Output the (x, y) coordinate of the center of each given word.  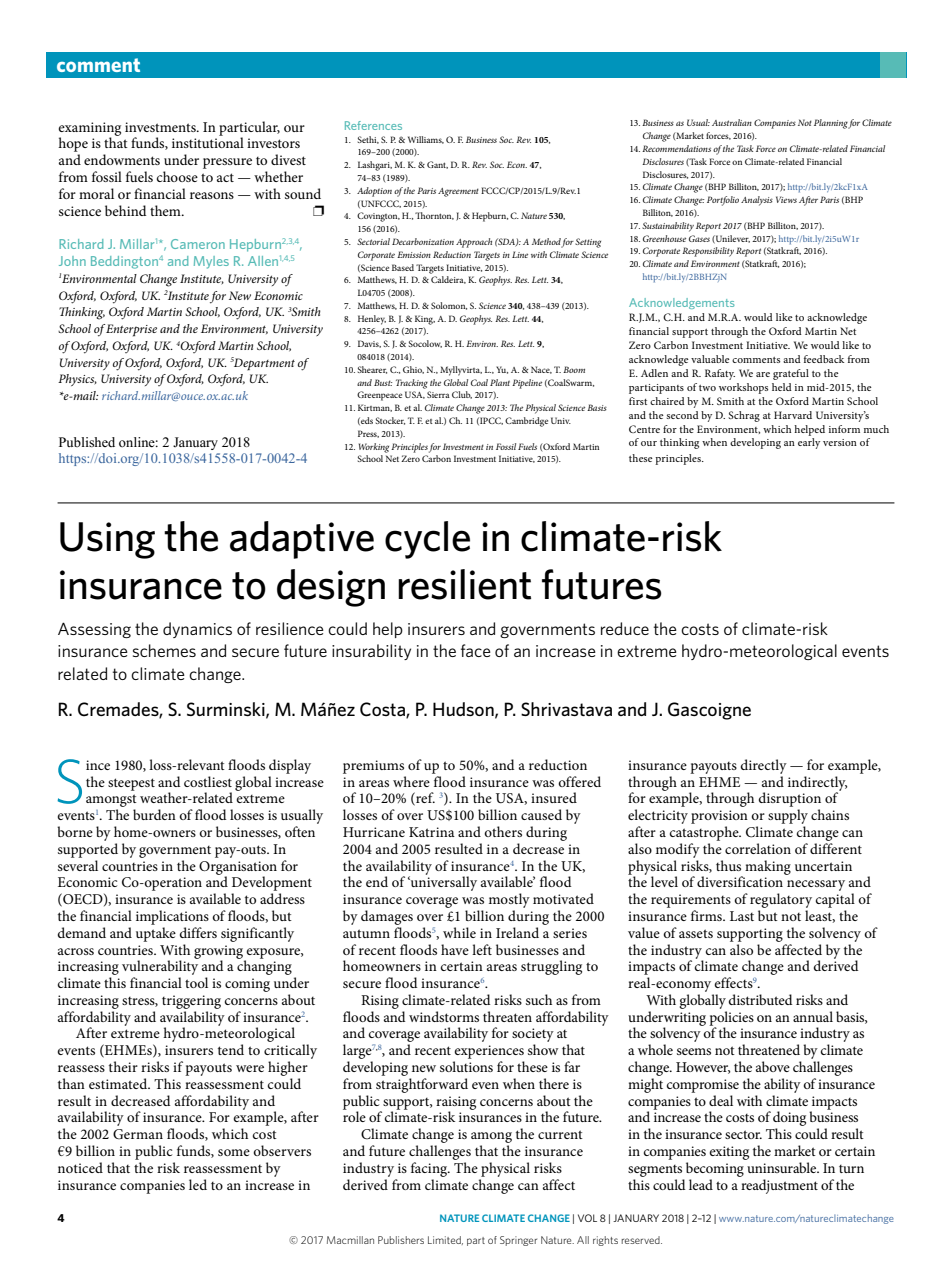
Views (786, 199)
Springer (518, 1241)
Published (87, 442)
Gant (437, 165)
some (234, 1152)
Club (462, 395)
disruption (790, 799)
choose (177, 176)
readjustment (779, 1186)
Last (742, 916)
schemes (164, 650)
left (482, 949)
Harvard (793, 415)
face (476, 650)
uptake (156, 934)
